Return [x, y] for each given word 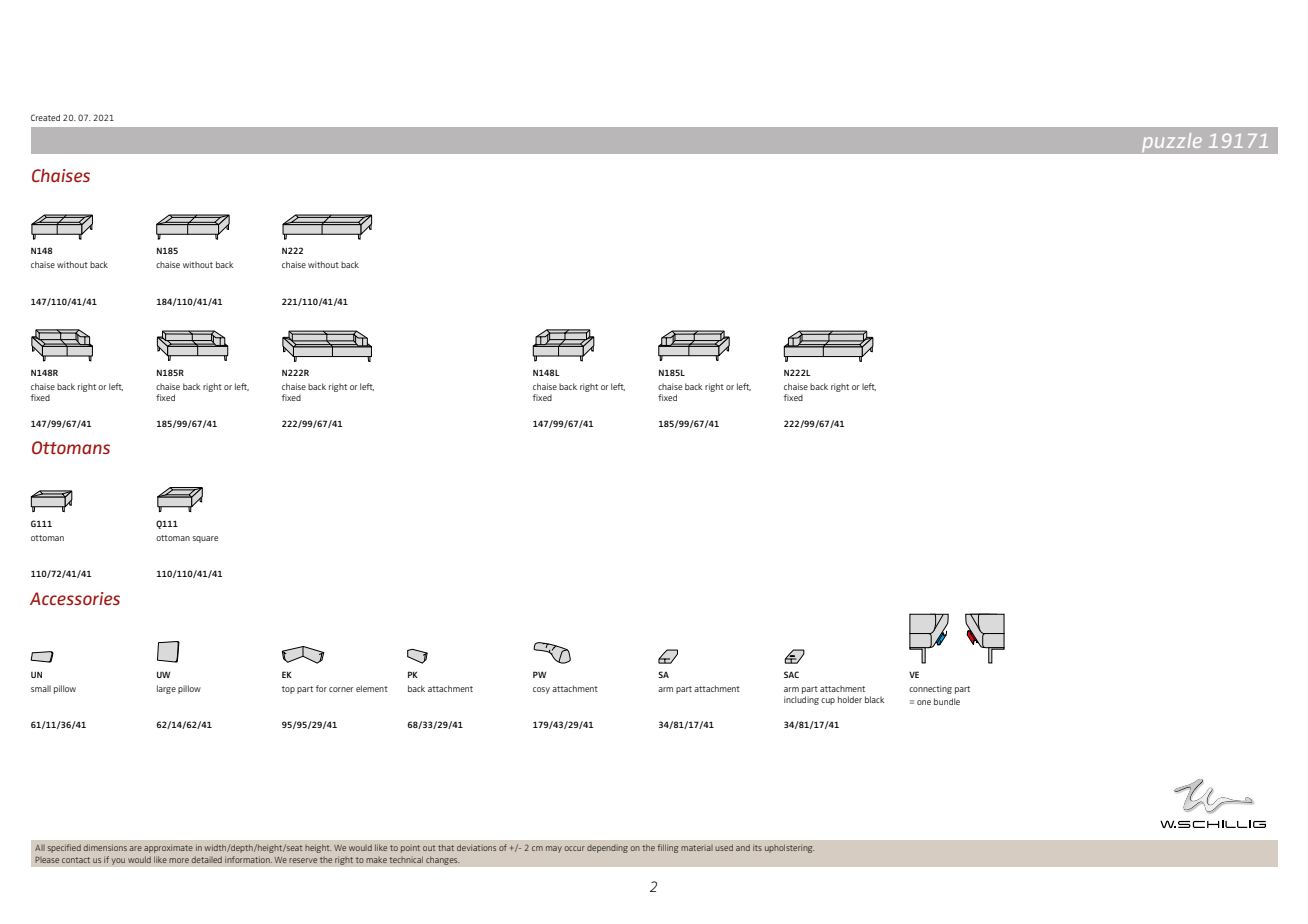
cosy [541, 690]
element [372, 688]
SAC [791, 674]
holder [850, 699]
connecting [930, 689]
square [205, 539]
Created [45, 117]
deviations [476, 847]
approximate [168, 849]
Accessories [75, 598]
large [166, 689]
